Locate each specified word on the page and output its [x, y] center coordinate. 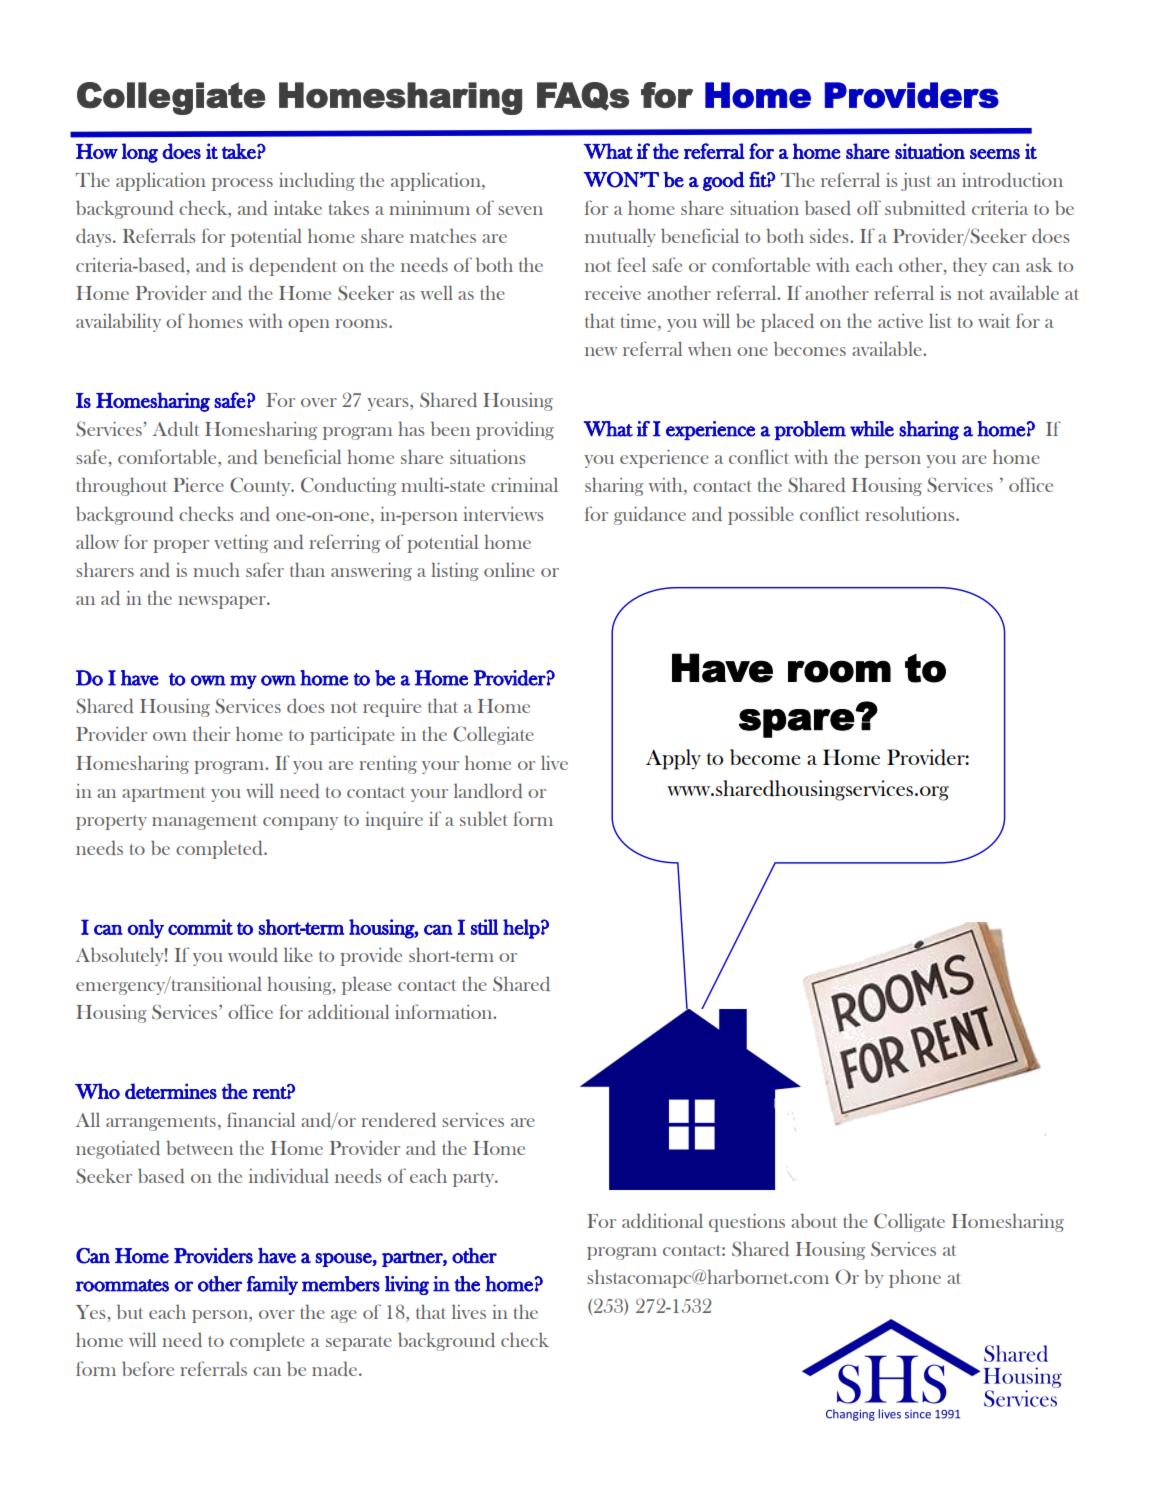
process [242, 184]
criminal [524, 484]
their [211, 733]
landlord [488, 790]
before [148, 1368]
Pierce [198, 485]
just [916, 182]
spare [797, 723]
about [814, 1220]
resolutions [911, 513]
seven [520, 210]
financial [261, 1119]
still [484, 927]
